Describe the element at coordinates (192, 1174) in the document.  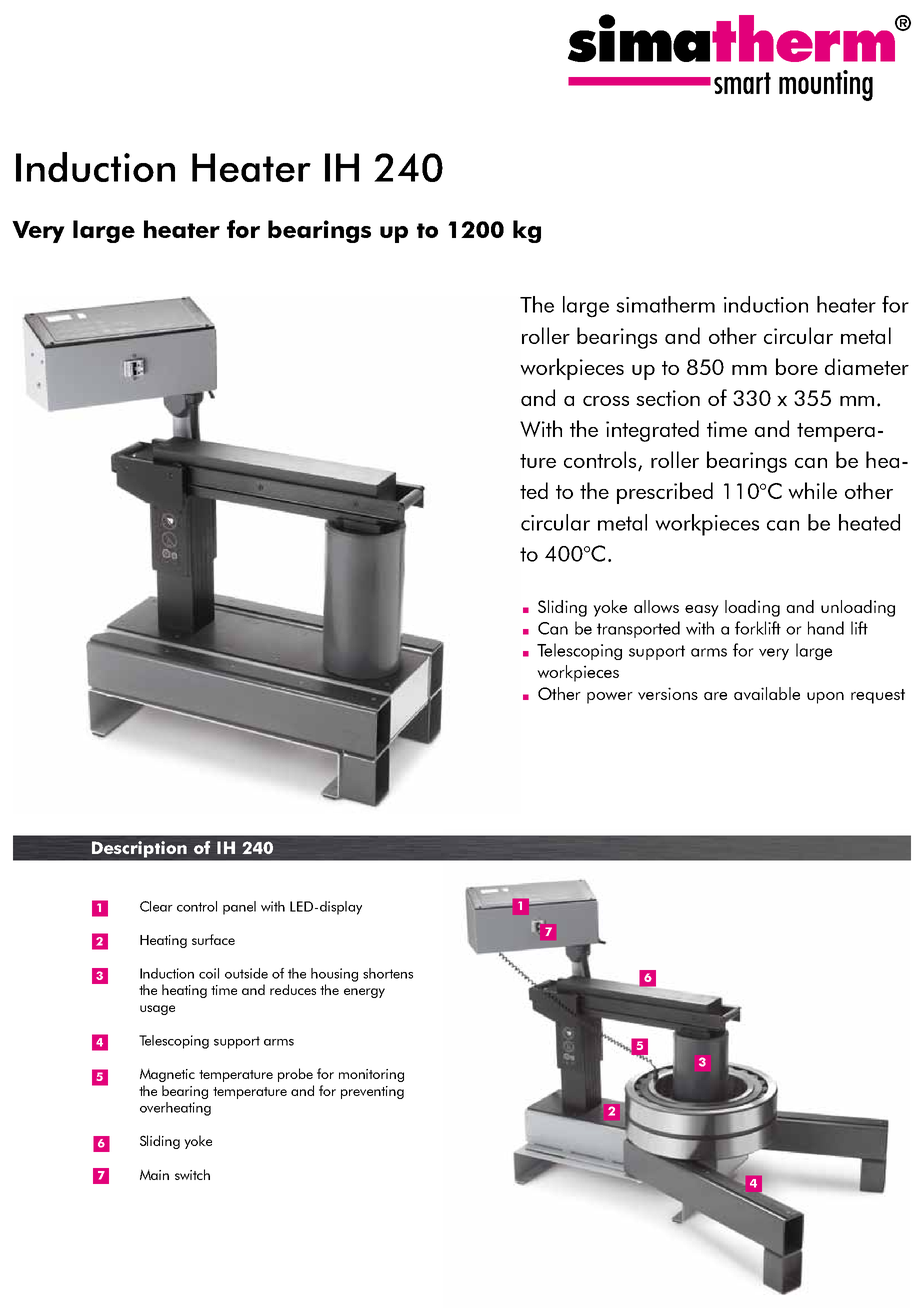
I see `switch` at that location.
